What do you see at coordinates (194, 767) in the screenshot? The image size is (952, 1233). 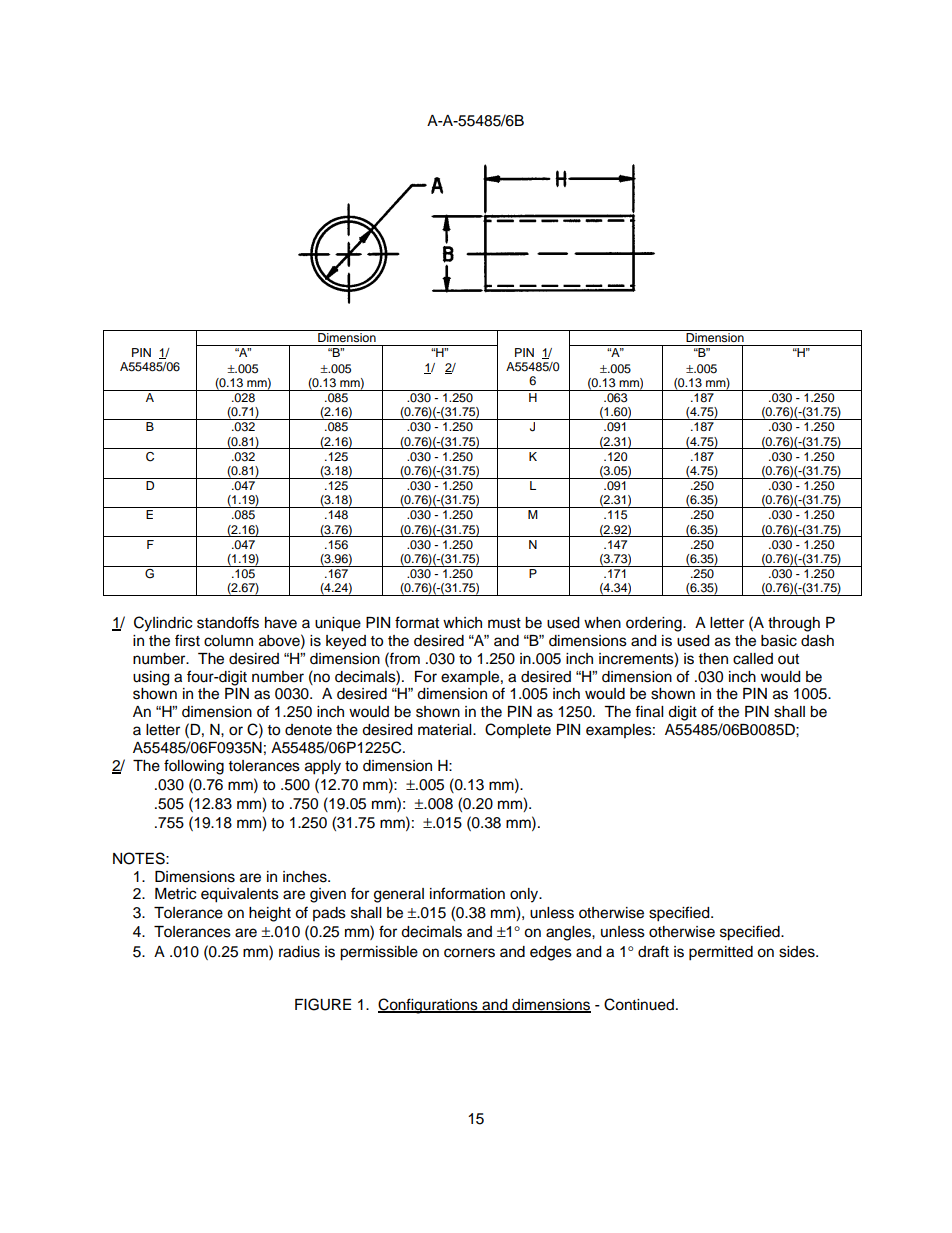 I see `following` at bounding box center [194, 767].
